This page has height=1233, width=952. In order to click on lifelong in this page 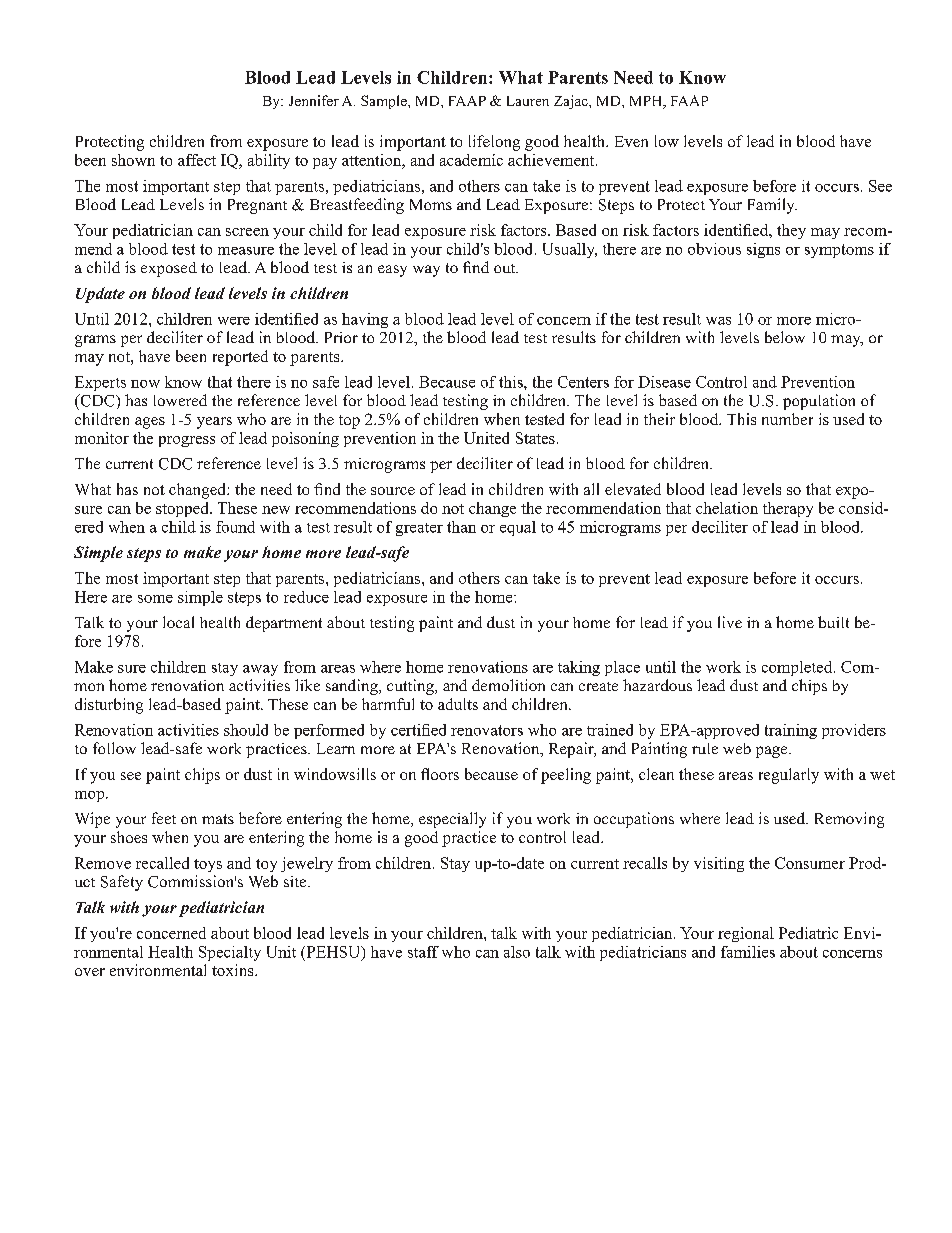, I will do `click(494, 143)`.
